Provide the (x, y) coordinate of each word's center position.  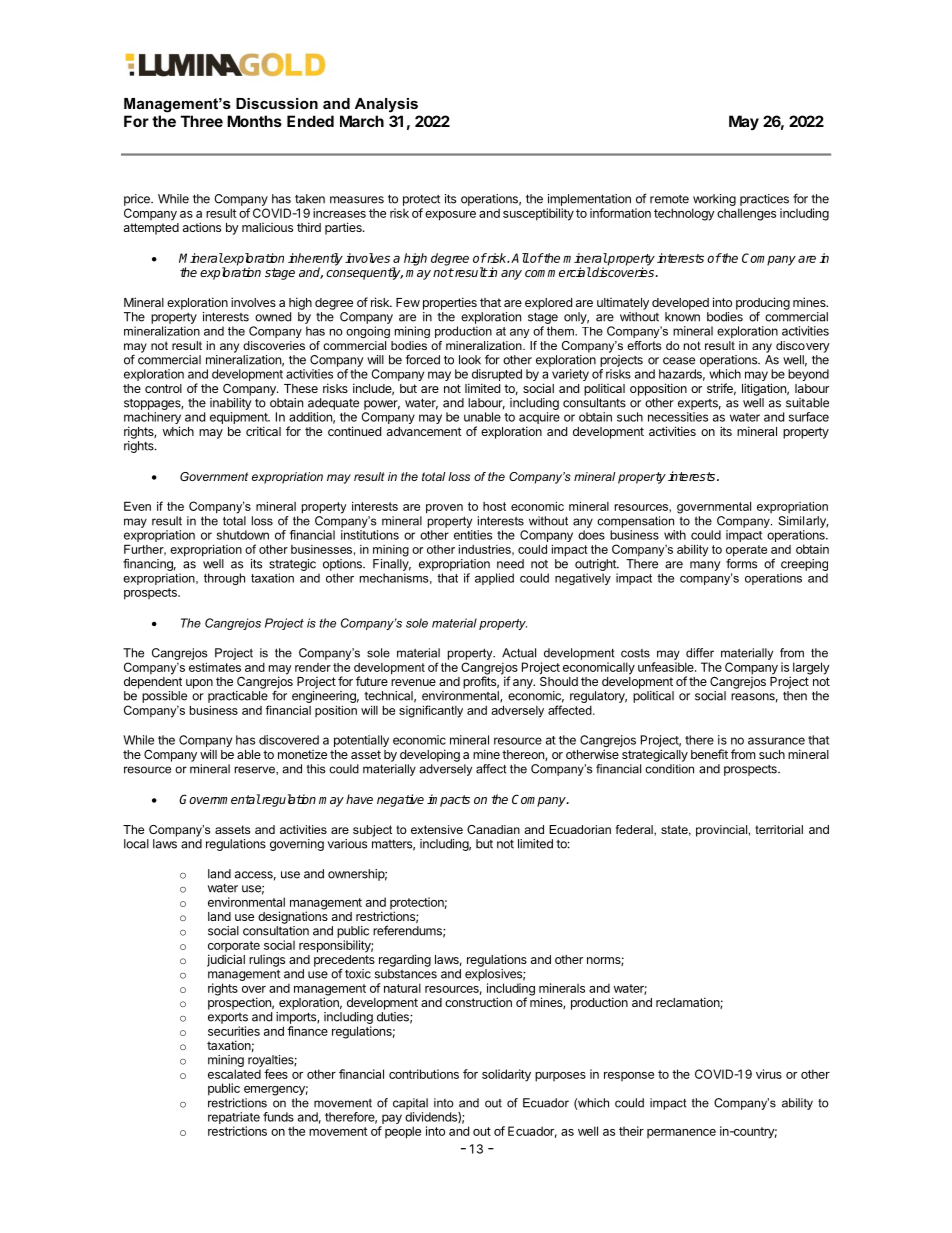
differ (700, 653)
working (714, 200)
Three (202, 121)
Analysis (386, 105)
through (224, 579)
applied (494, 579)
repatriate (234, 1119)
